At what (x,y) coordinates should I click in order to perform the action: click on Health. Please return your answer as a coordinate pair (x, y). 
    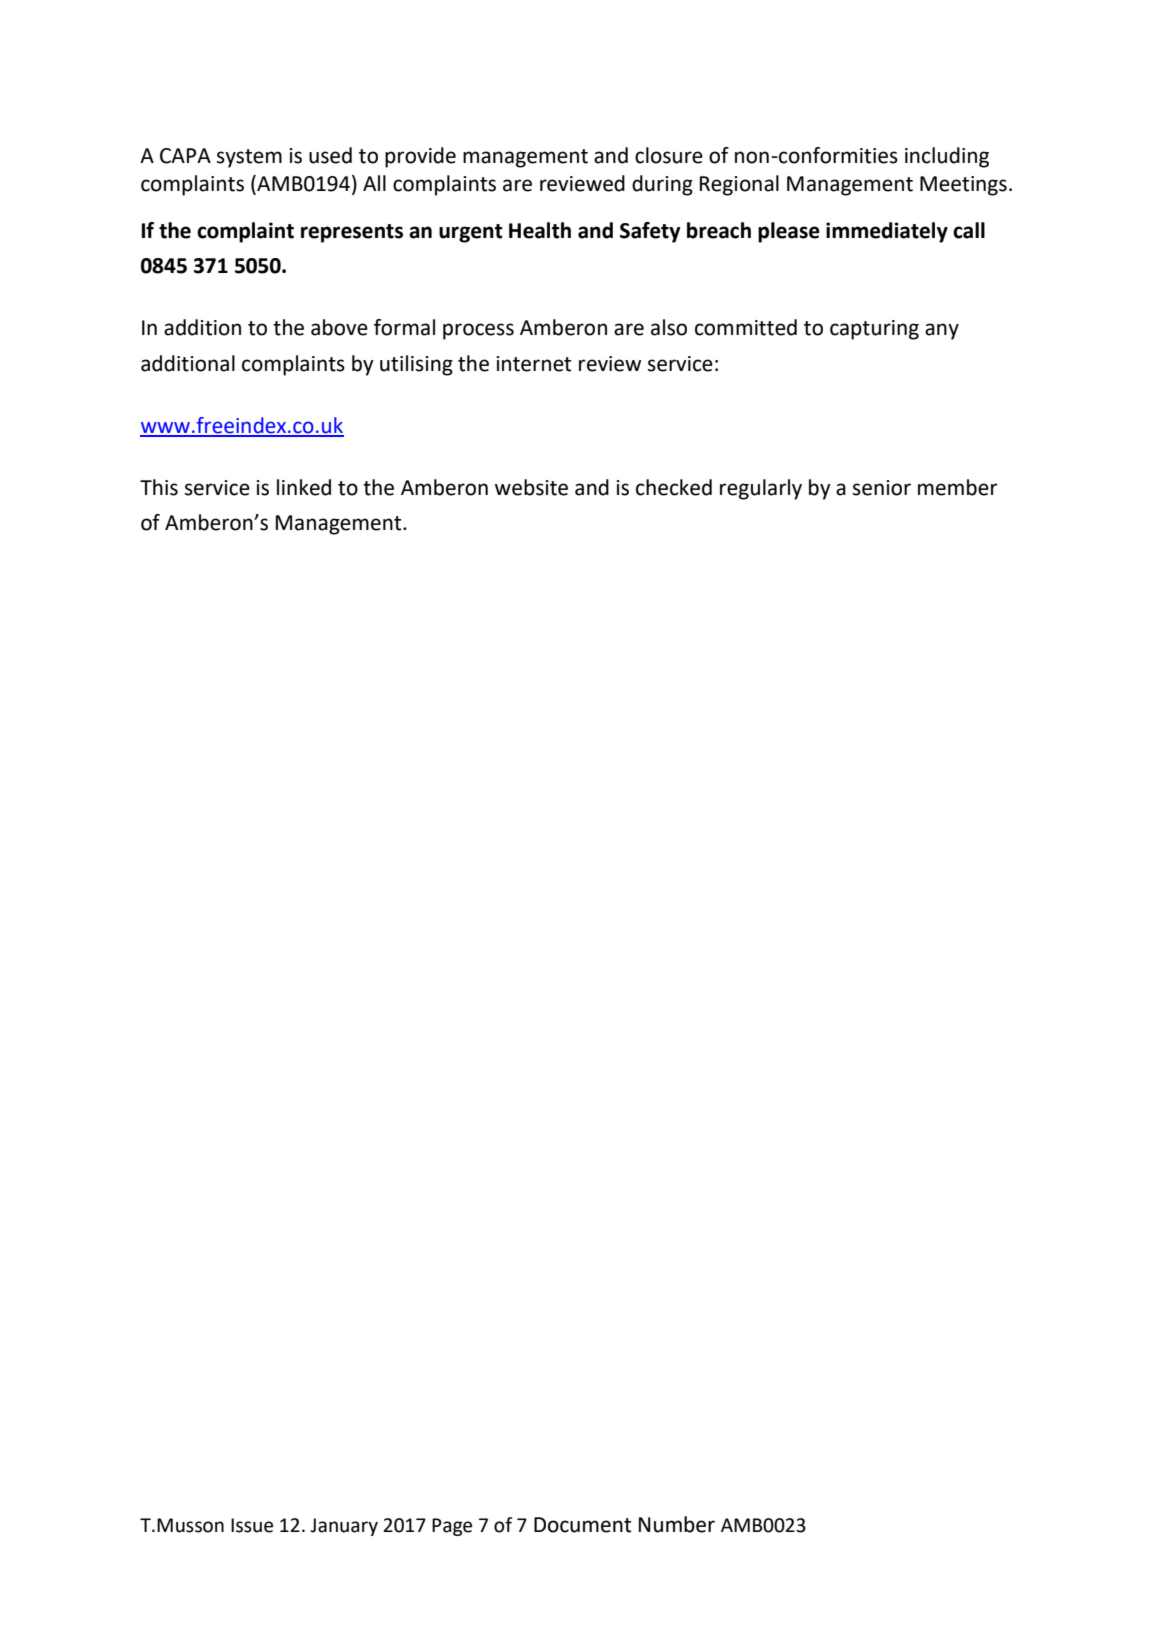
    Looking at the image, I should click on (540, 230).
